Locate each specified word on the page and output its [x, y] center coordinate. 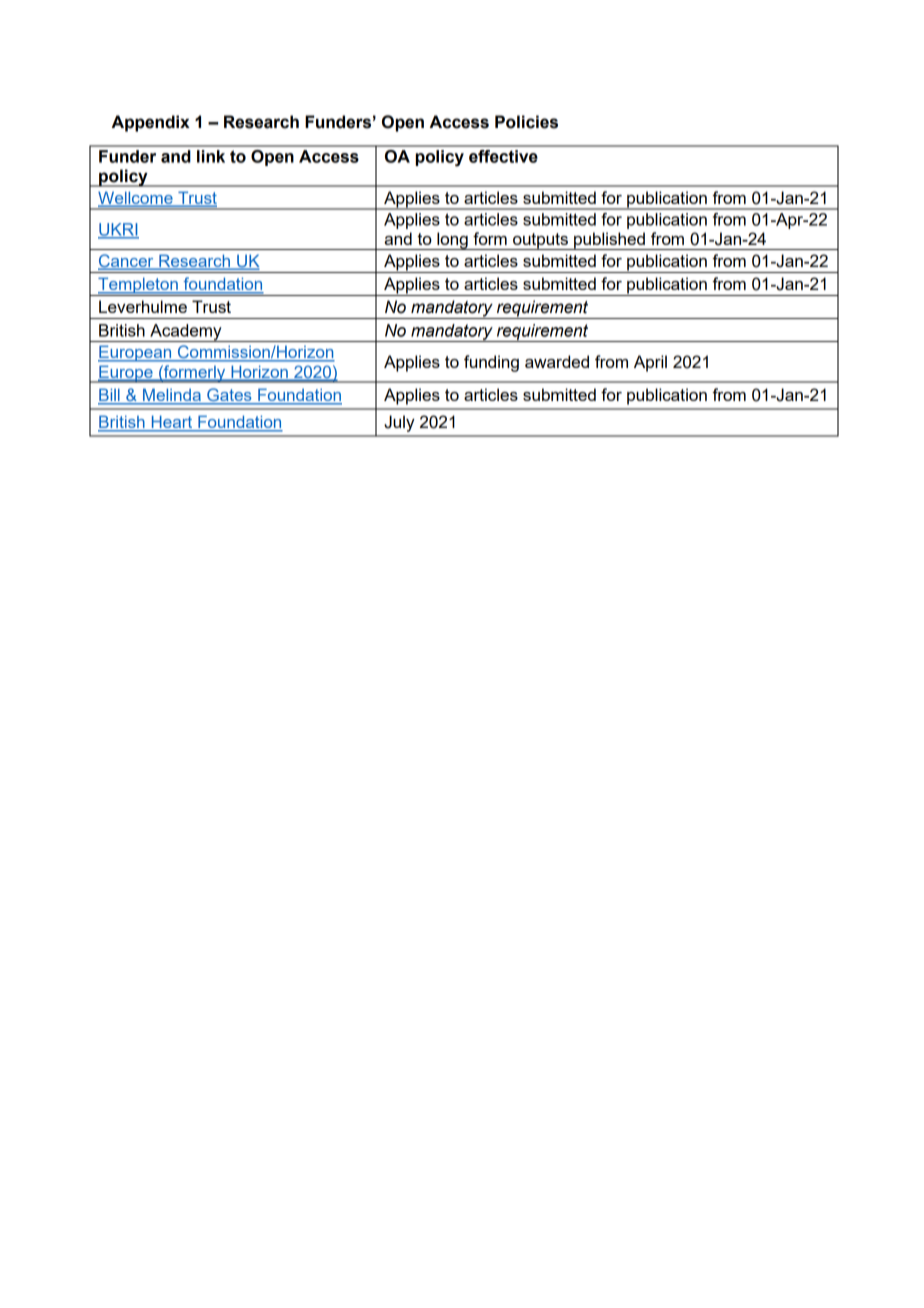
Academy [186, 333]
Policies [526, 122]
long [452, 241]
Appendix [151, 123]
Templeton [138, 286]
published [609, 241]
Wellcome [136, 198]
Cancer [127, 262]
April [650, 363]
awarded [557, 361]
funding [491, 363]
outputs [540, 241]
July [399, 423]
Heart [171, 423]
